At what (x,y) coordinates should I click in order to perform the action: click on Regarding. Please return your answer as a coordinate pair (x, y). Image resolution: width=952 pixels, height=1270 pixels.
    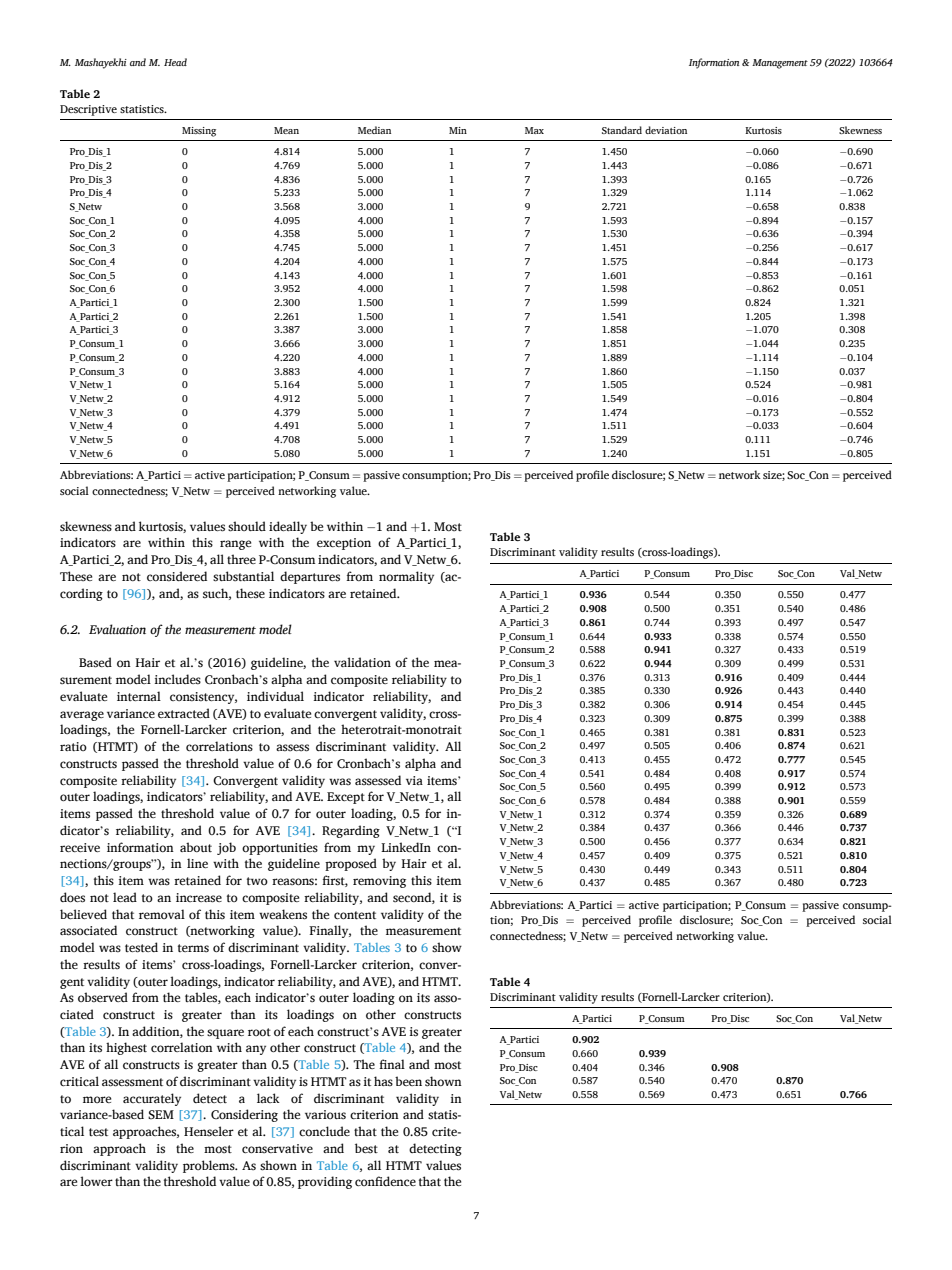
    Looking at the image, I should click on (351, 831).
